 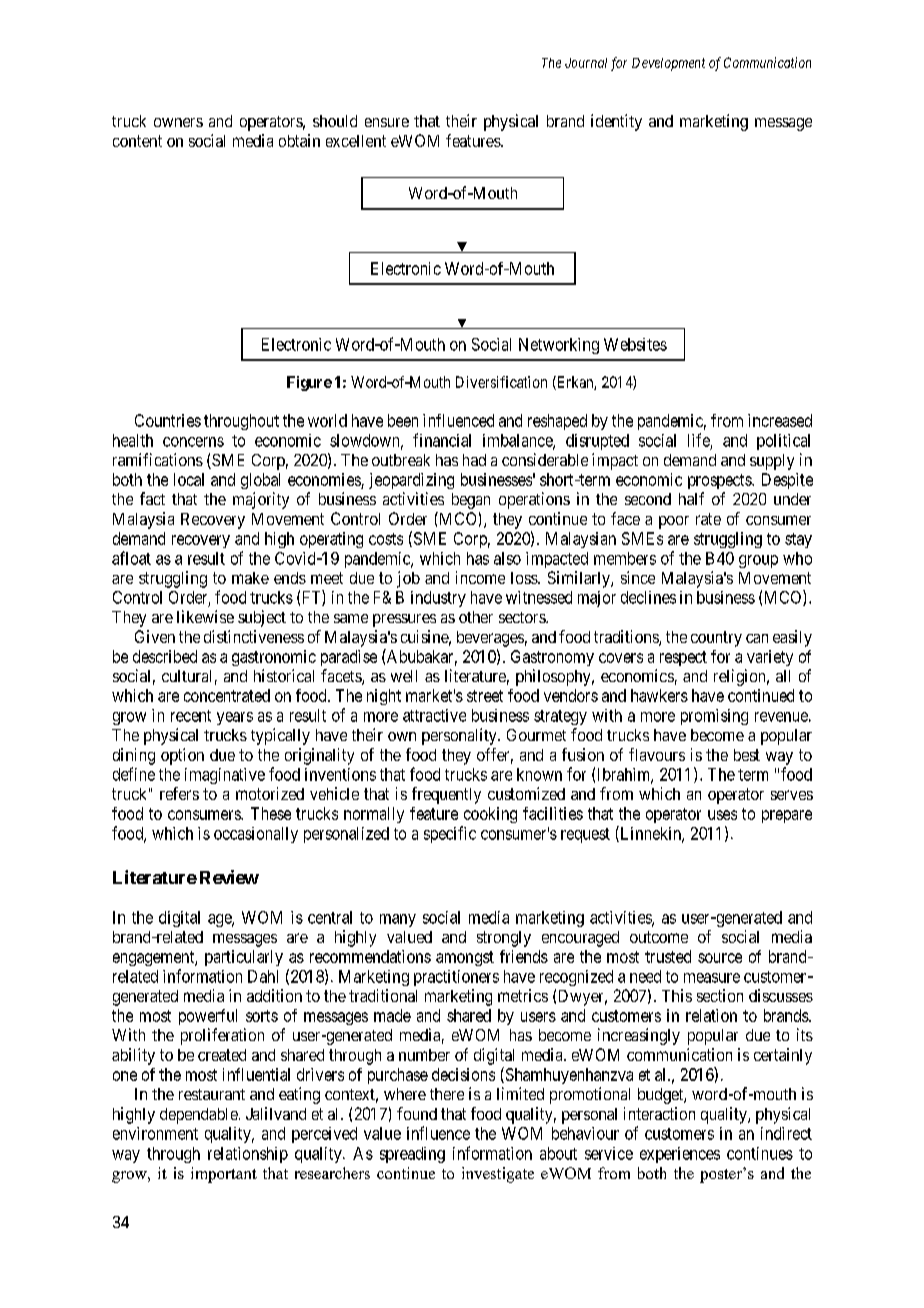 What do you see at coordinates (668, 64) in the screenshot?
I see `Development` at bounding box center [668, 64].
